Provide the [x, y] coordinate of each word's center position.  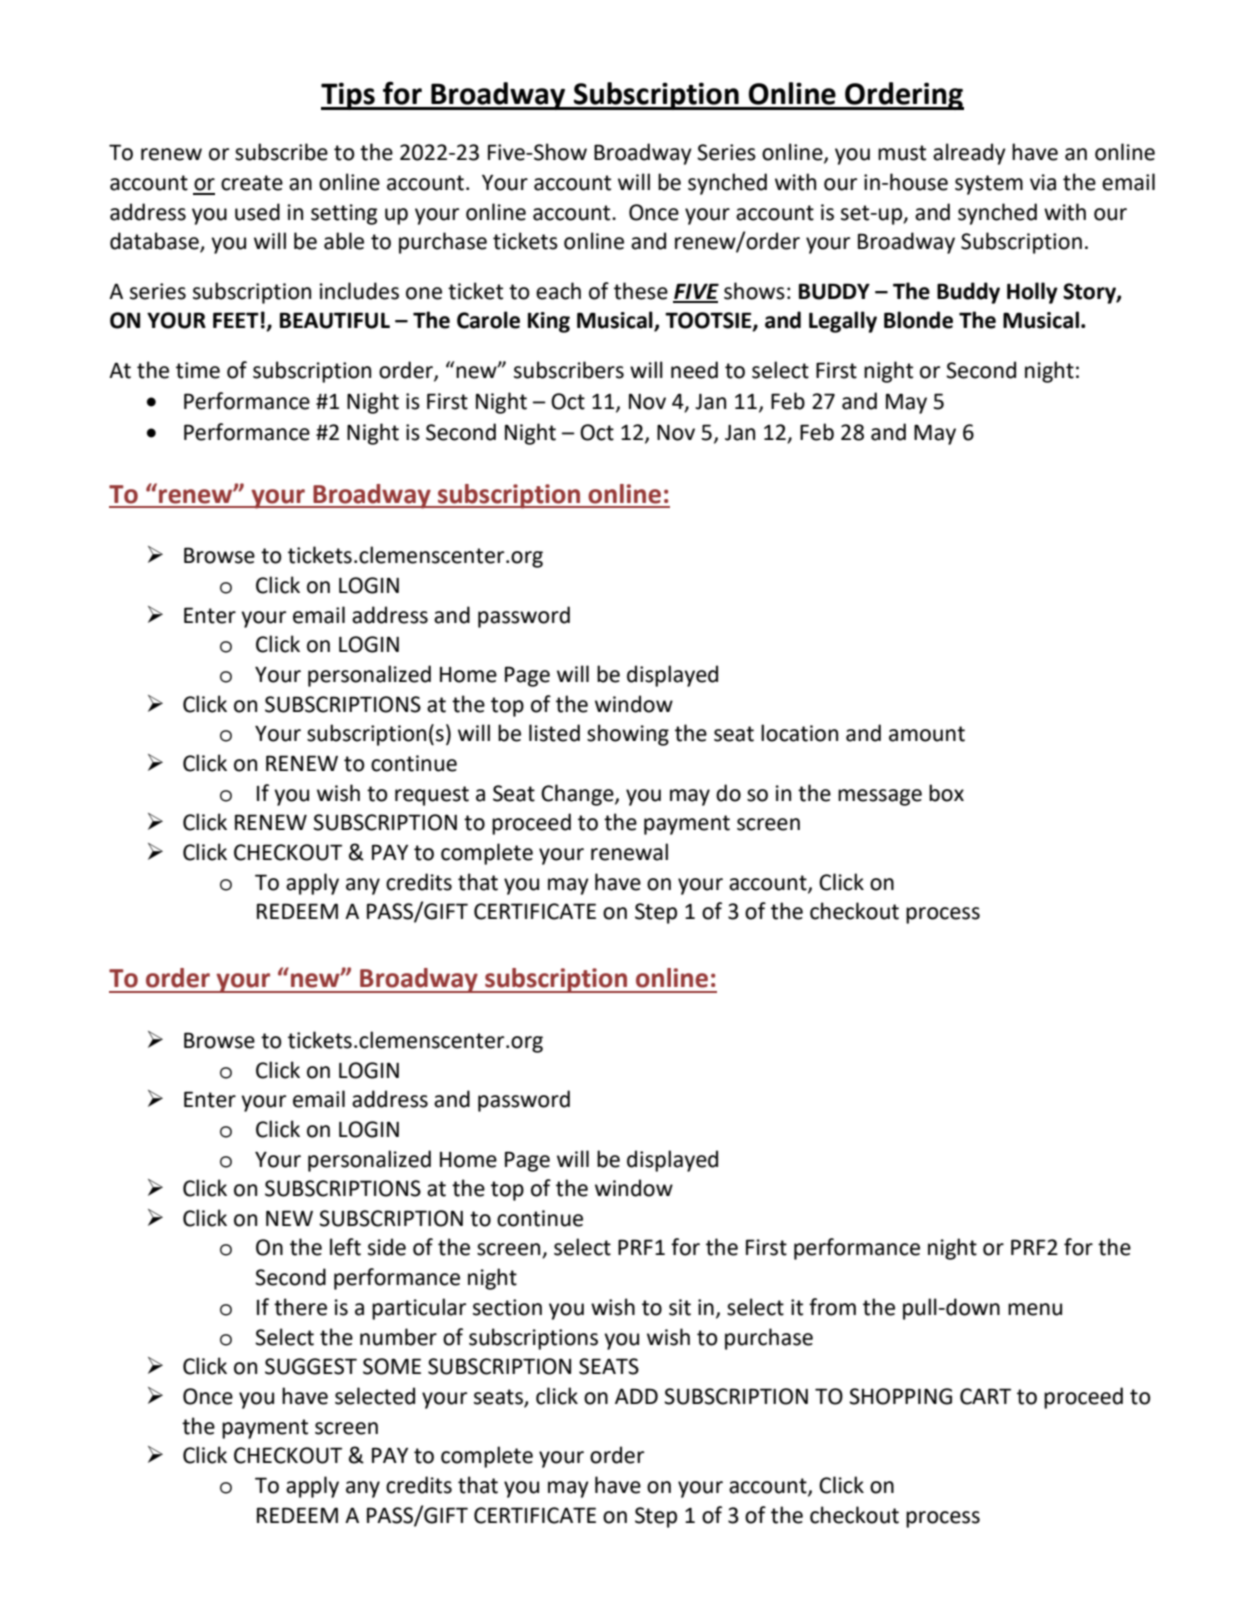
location [799, 733]
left [345, 1247]
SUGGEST [311, 1366]
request [432, 796]
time [198, 370]
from [832, 1307]
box [946, 793]
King [549, 322]
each [558, 291]
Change [578, 795]
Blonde [918, 320]
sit [680, 1307]
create [252, 183]
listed [554, 733]
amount [927, 734]
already [969, 154]
